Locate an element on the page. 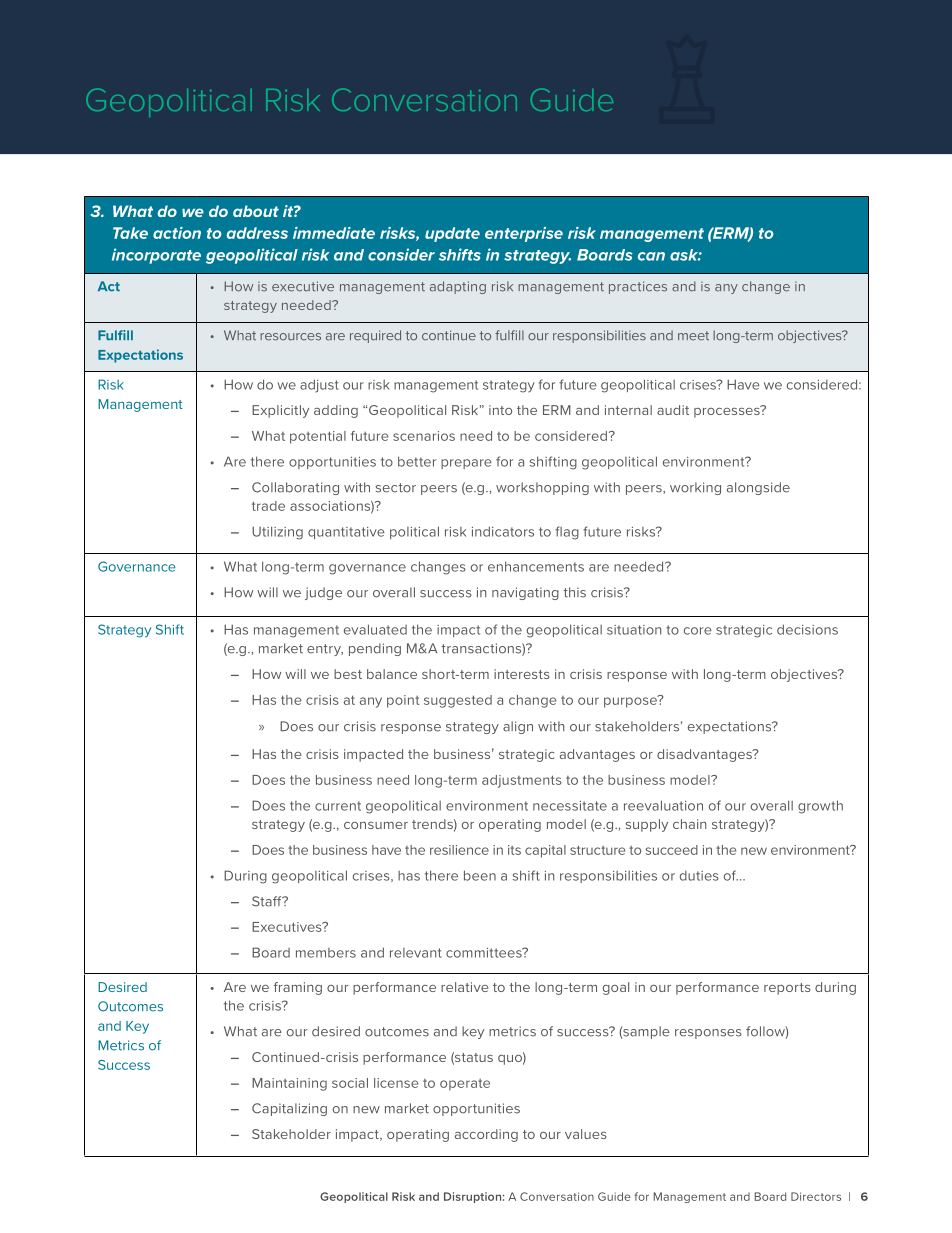  can is located at coordinates (651, 256).
